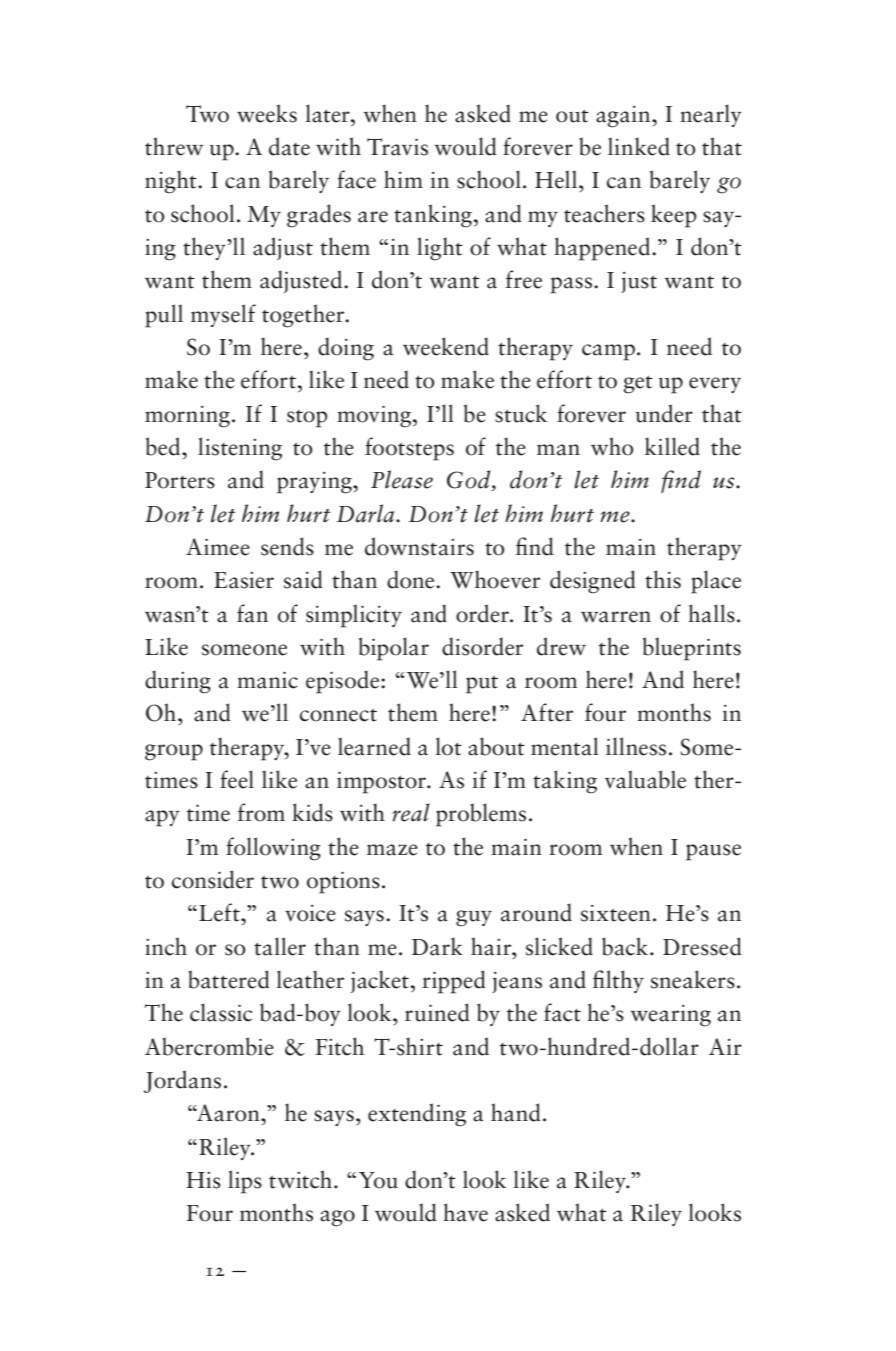 This image has width=896, height=1351. What do you see at coordinates (245, 1182) in the image?
I see `lips` at bounding box center [245, 1182].
